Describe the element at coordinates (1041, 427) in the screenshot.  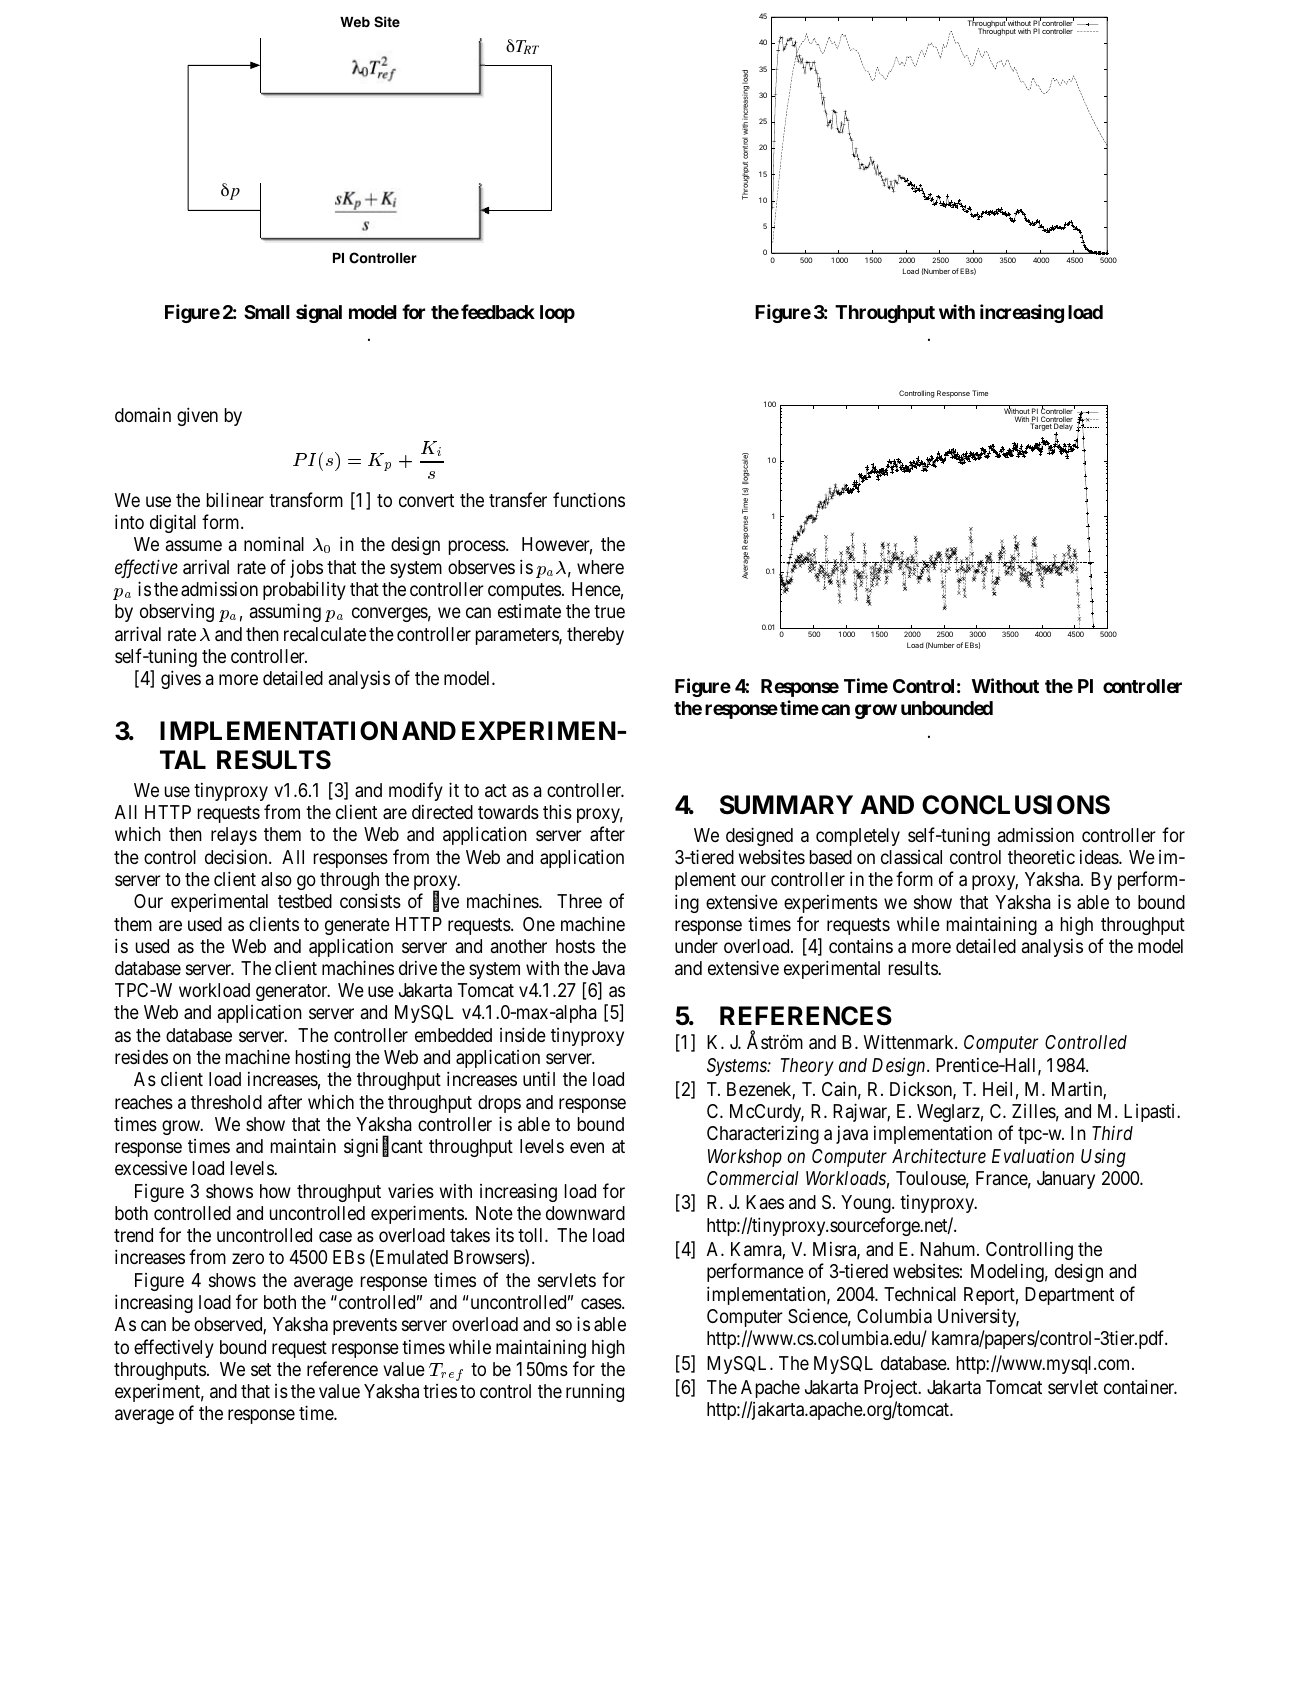
I see `Target` at that location.
